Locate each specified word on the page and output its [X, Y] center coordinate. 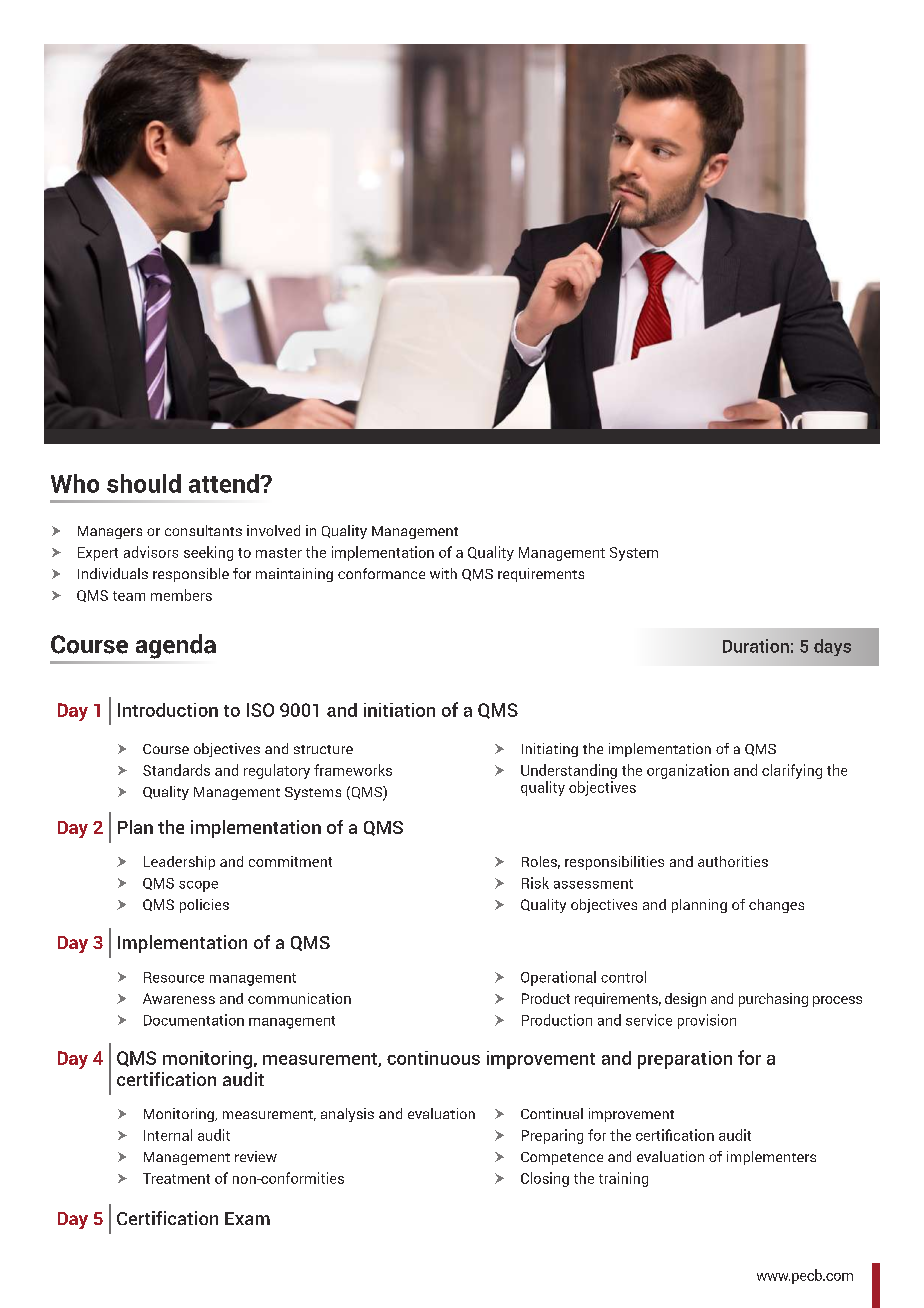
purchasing [773, 1000]
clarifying [792, 771]
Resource [174, 977]
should [144, 483]
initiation [399, 710]
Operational [558, 978]
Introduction [168, 710]
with [443, 573]
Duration [756, 646]
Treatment [176, 1178]
